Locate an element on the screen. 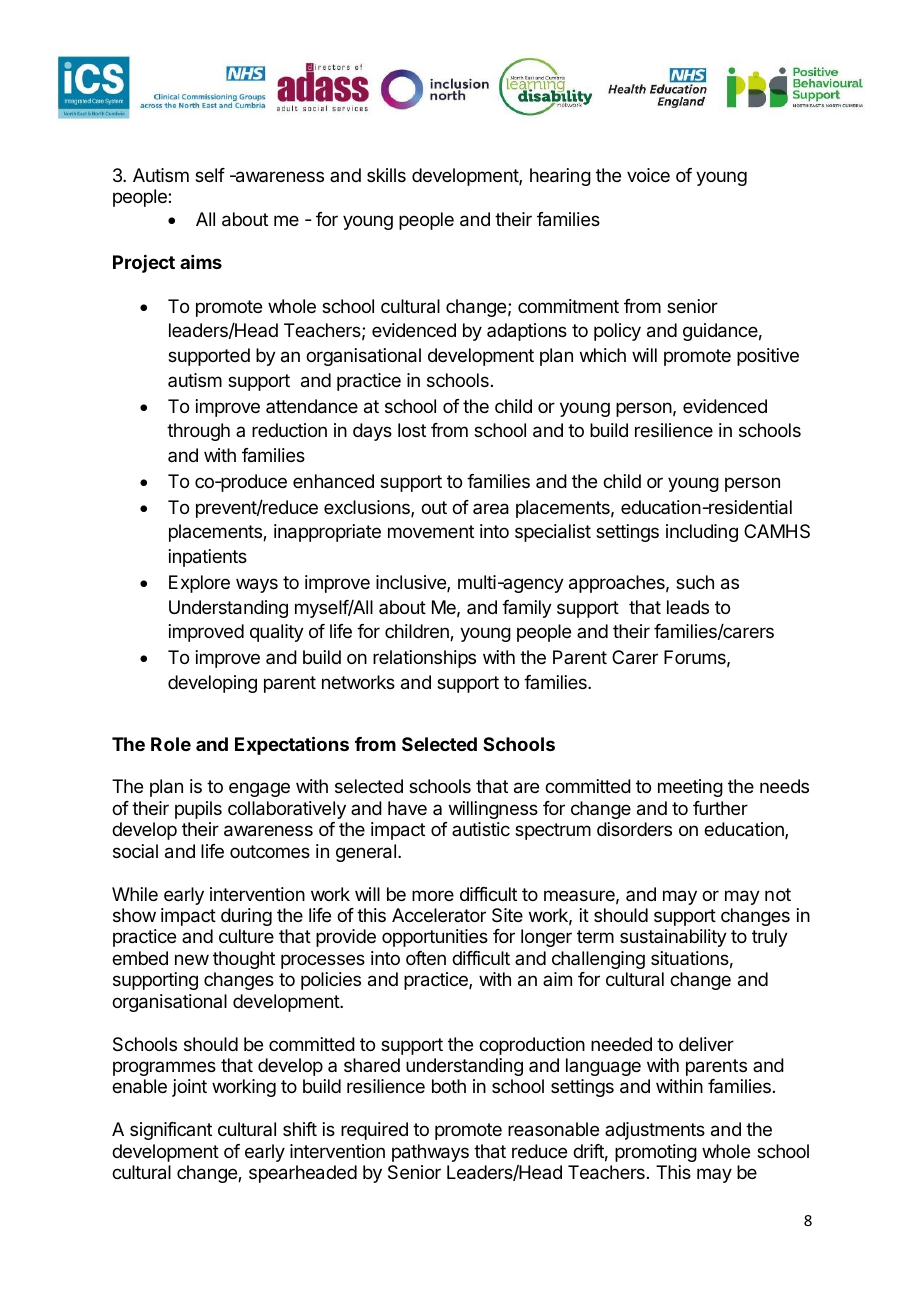  inclusive is located at coordinates (412, 583).
